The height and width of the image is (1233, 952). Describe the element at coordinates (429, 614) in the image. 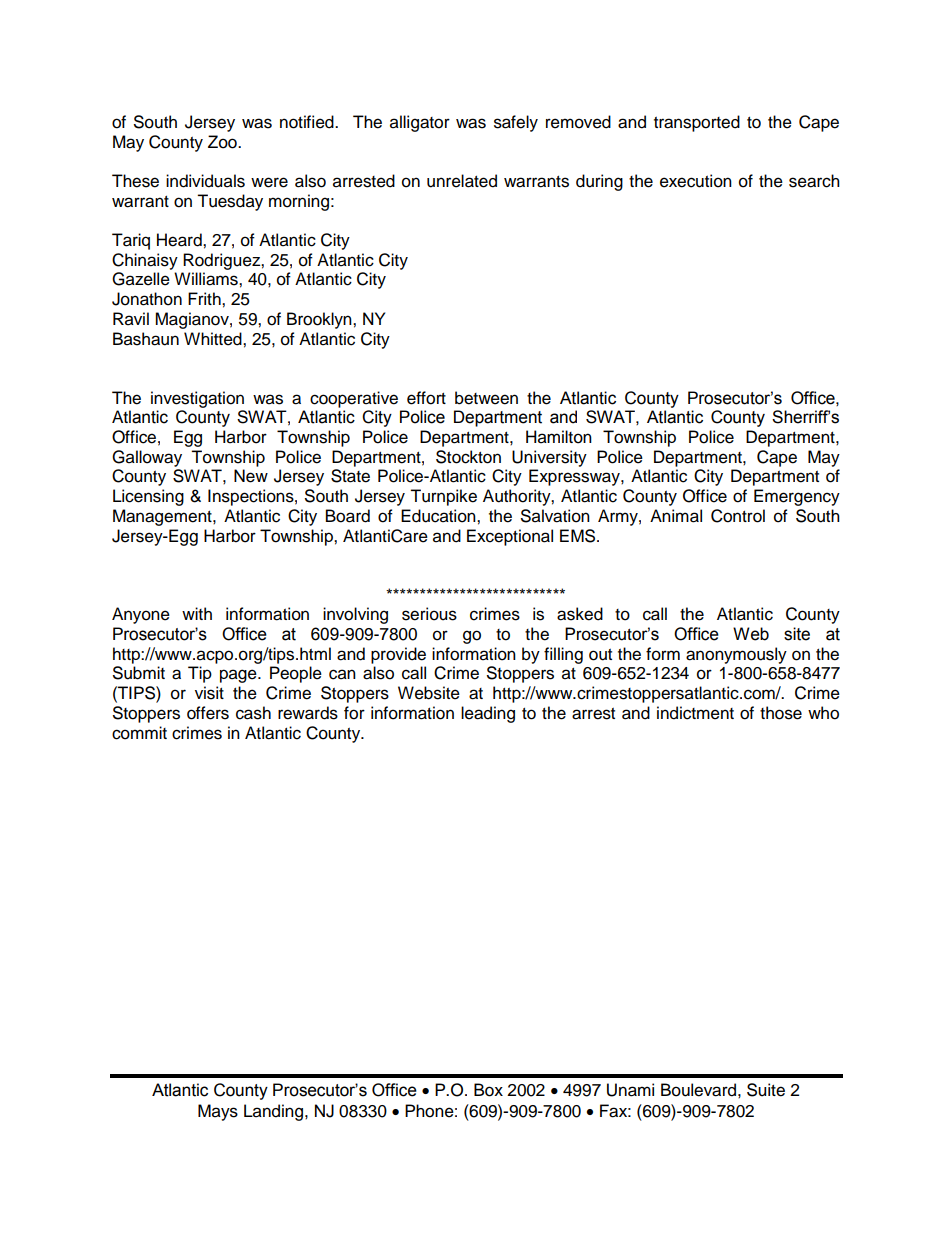

I see `serious` at that location.
